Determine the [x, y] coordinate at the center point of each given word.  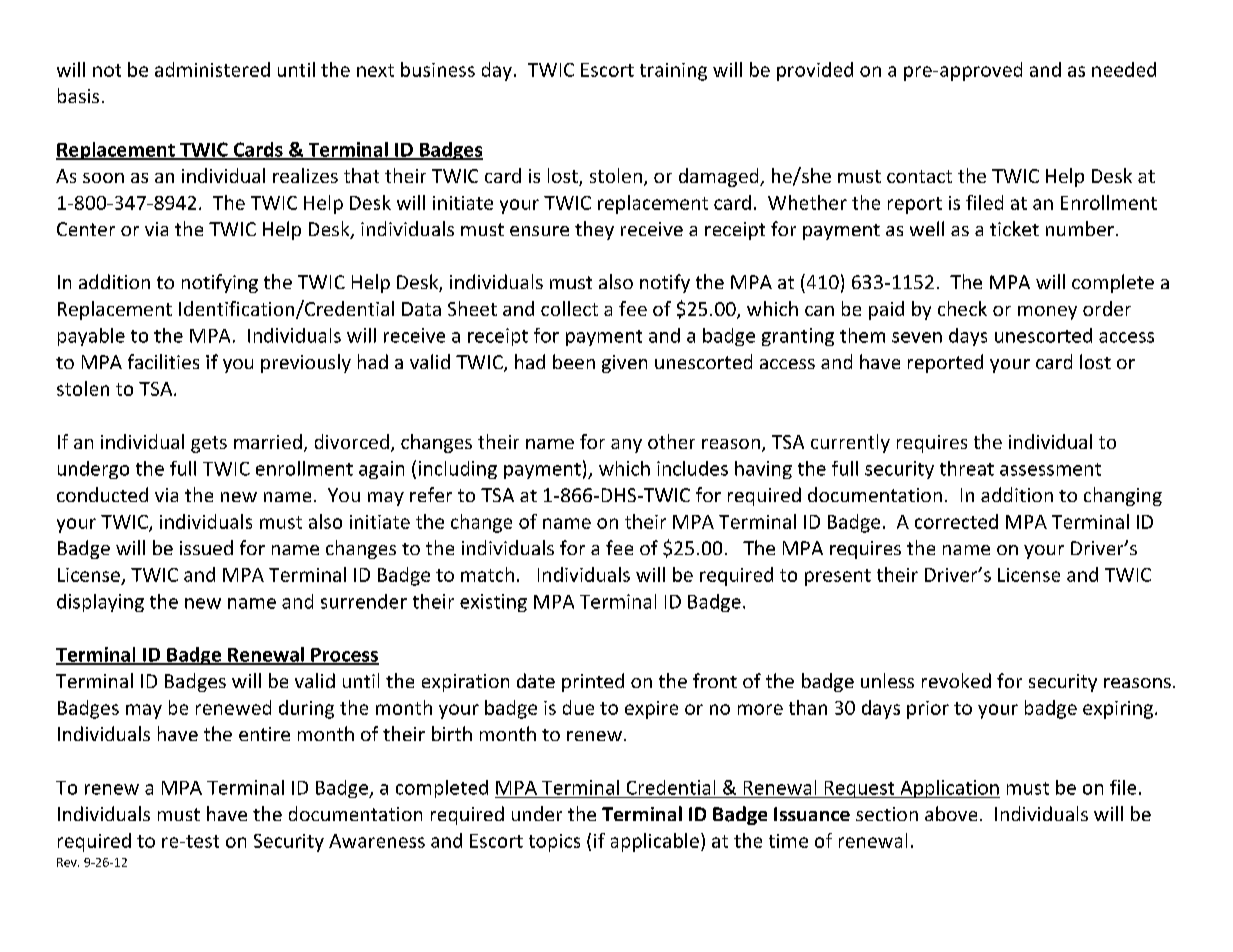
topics [554, 843]
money [1047, 313]
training [673, 72]
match [487, 574]
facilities [163, 361]
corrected [956, 521]
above [951, 813]
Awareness [377, 841]
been [574, 361]
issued [206, 547]
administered [212, 69]
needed [1124, 69]
